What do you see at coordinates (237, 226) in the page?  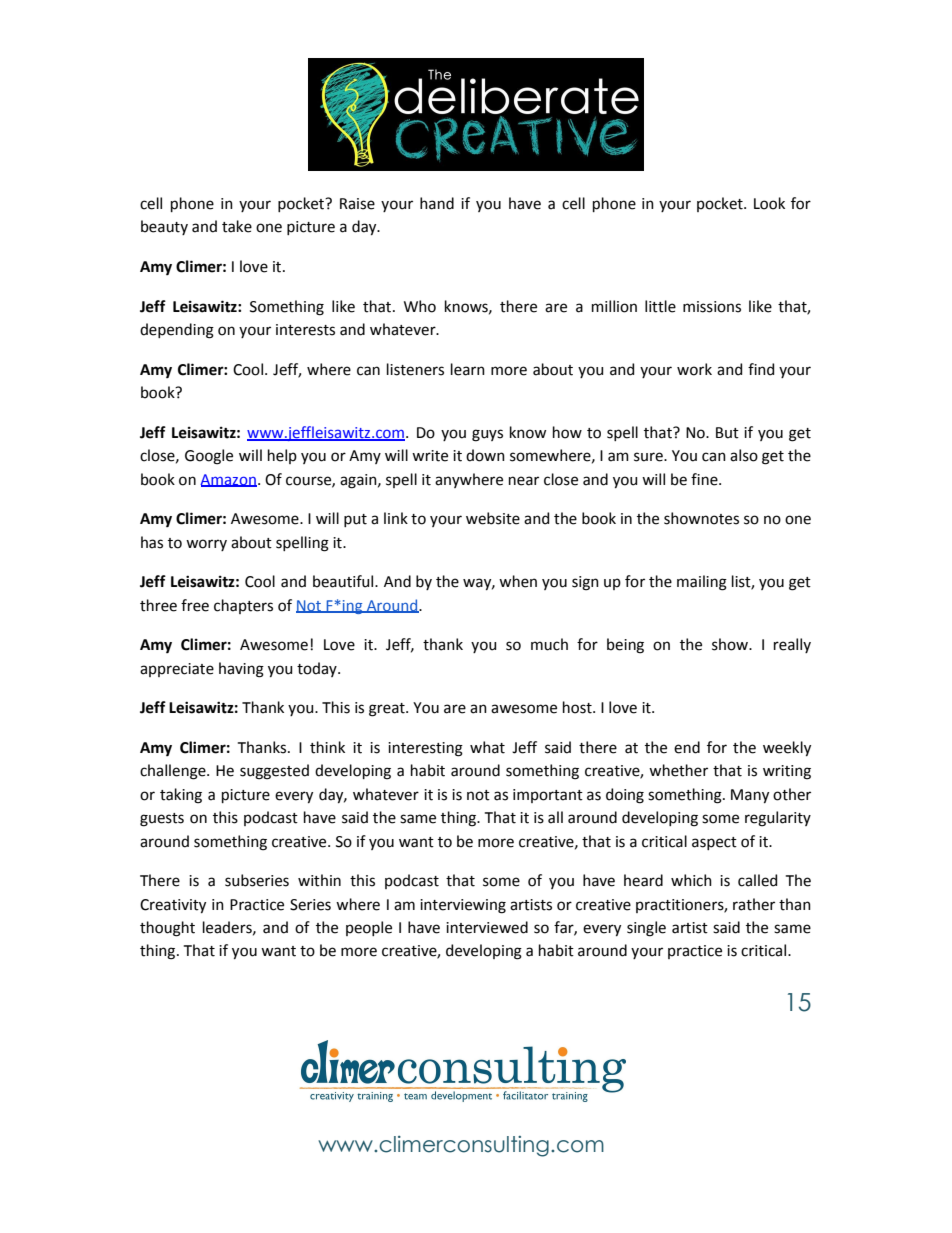 I see `take` at bounding box center [237, 226].
